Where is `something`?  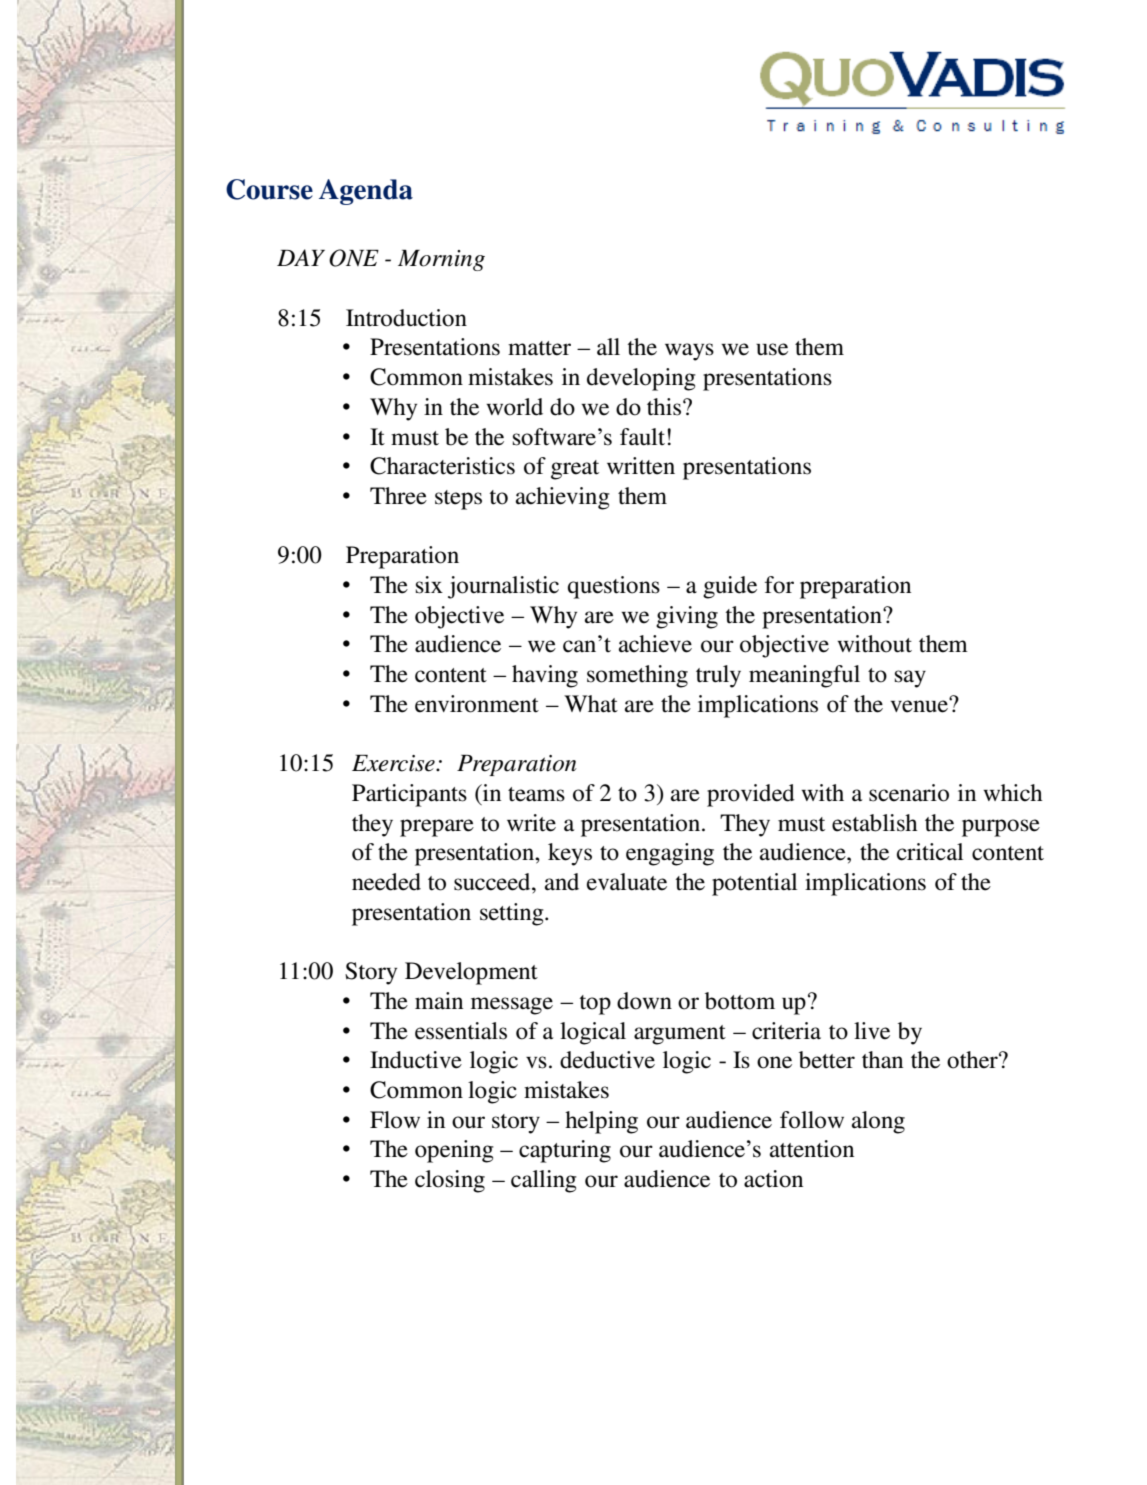
something is located at coordinates (637, 676).
